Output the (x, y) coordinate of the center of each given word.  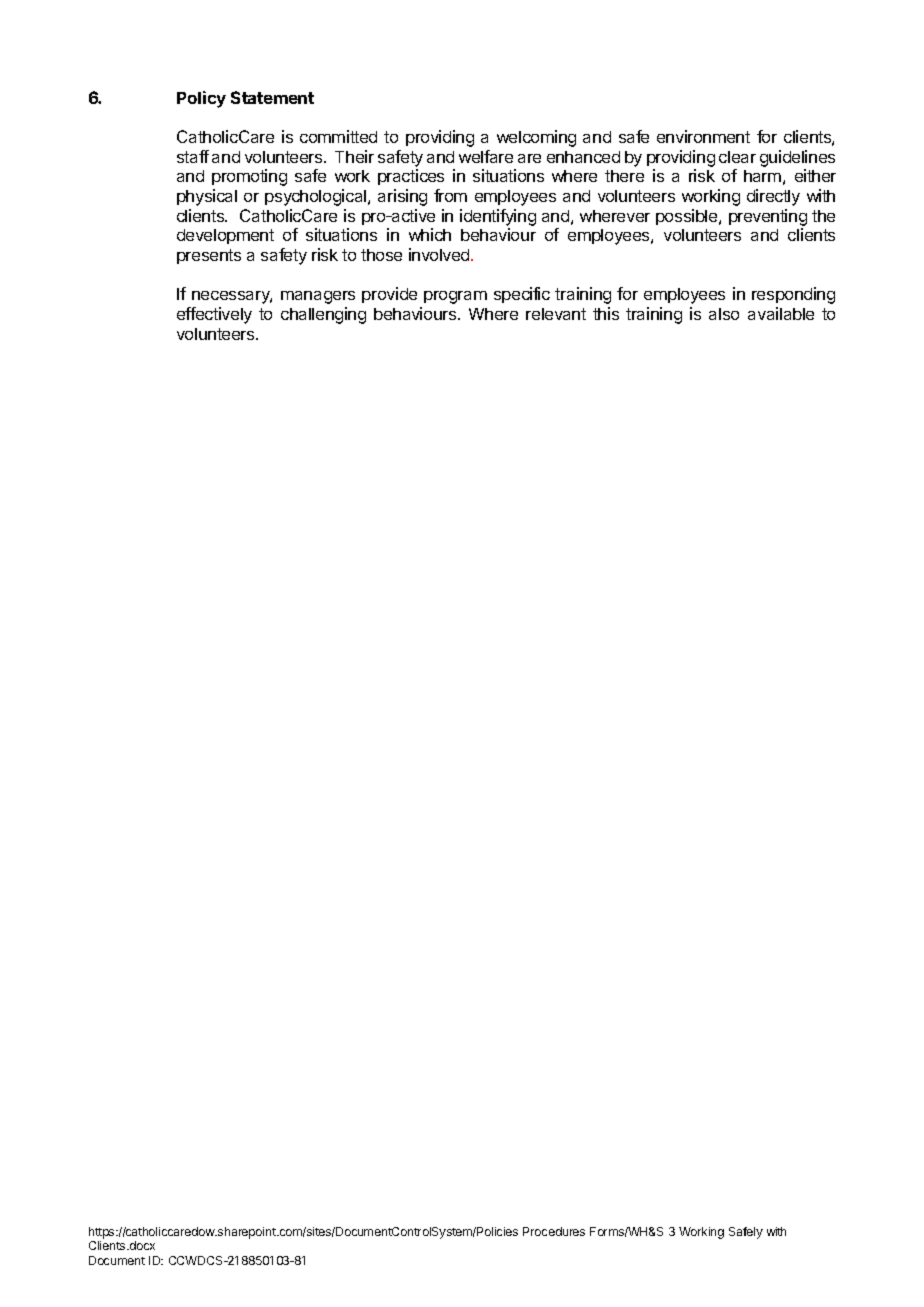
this (606, 313)
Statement (272, 97)
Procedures (554, 1231)
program (455, 297)
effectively (214, 315)
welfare (486, 156)
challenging (323, 315)
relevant (556, 314)
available (781, 313)
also (724, 314)
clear (737, 157)
